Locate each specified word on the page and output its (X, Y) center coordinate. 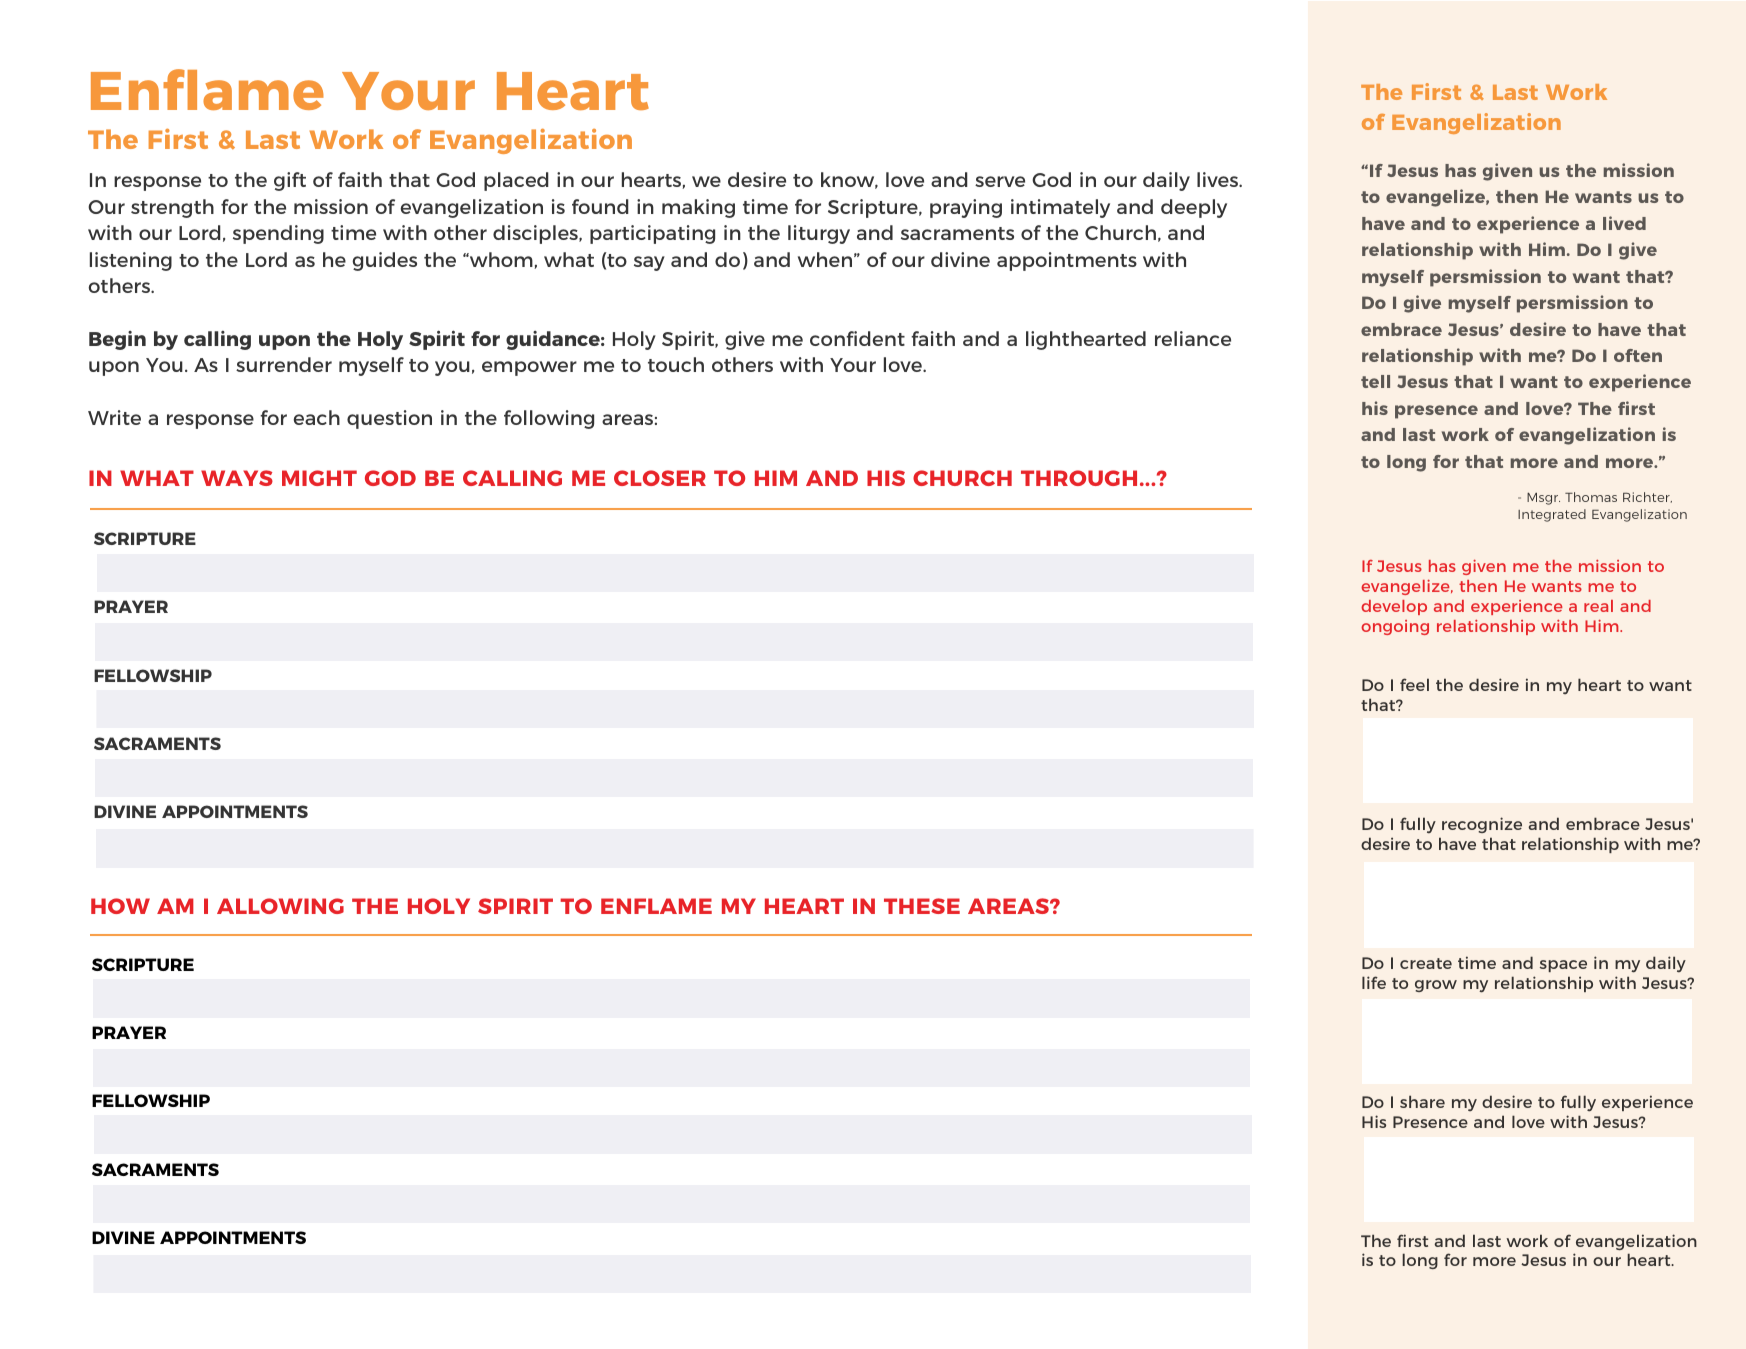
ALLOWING (280, 906)
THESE (922, 906)
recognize (1482, 825)
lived (1624, 223)
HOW (120, 906)
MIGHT (319, 478)
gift (290, 181)
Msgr (1543, 499)
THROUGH (1079, 478)
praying (966, 208)
